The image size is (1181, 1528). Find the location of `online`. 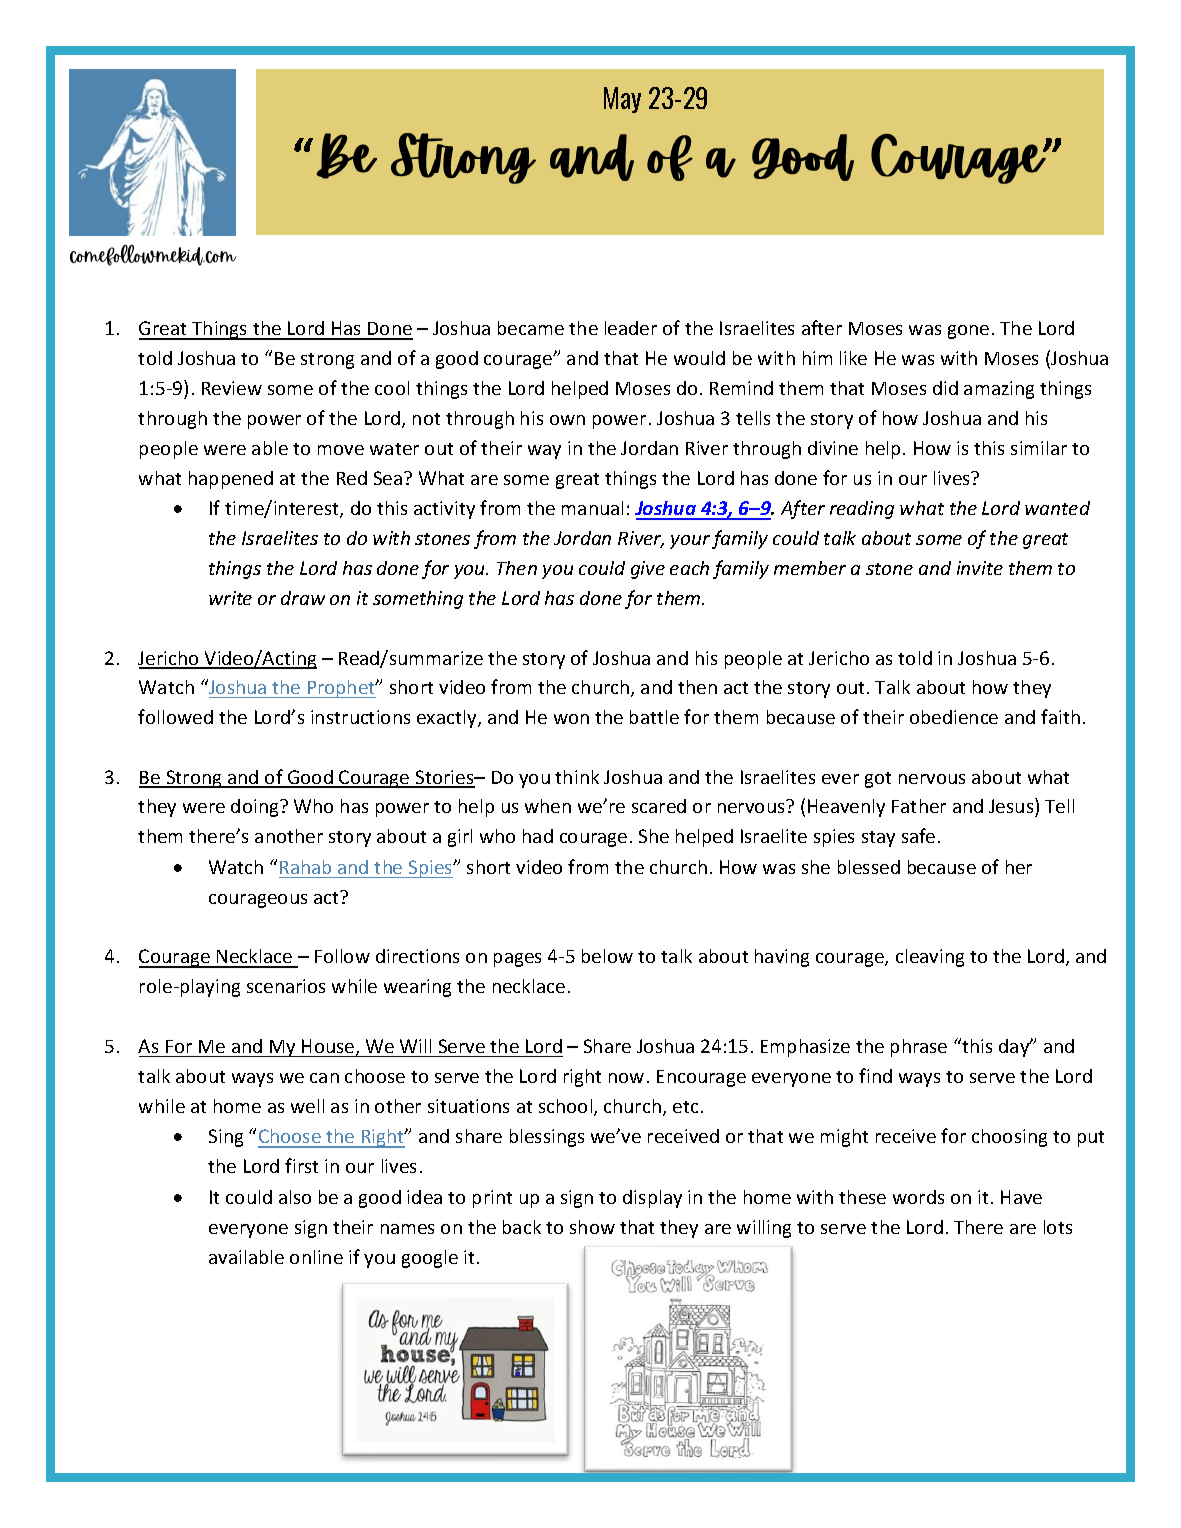

online is located at coordinates (316, 1257).
